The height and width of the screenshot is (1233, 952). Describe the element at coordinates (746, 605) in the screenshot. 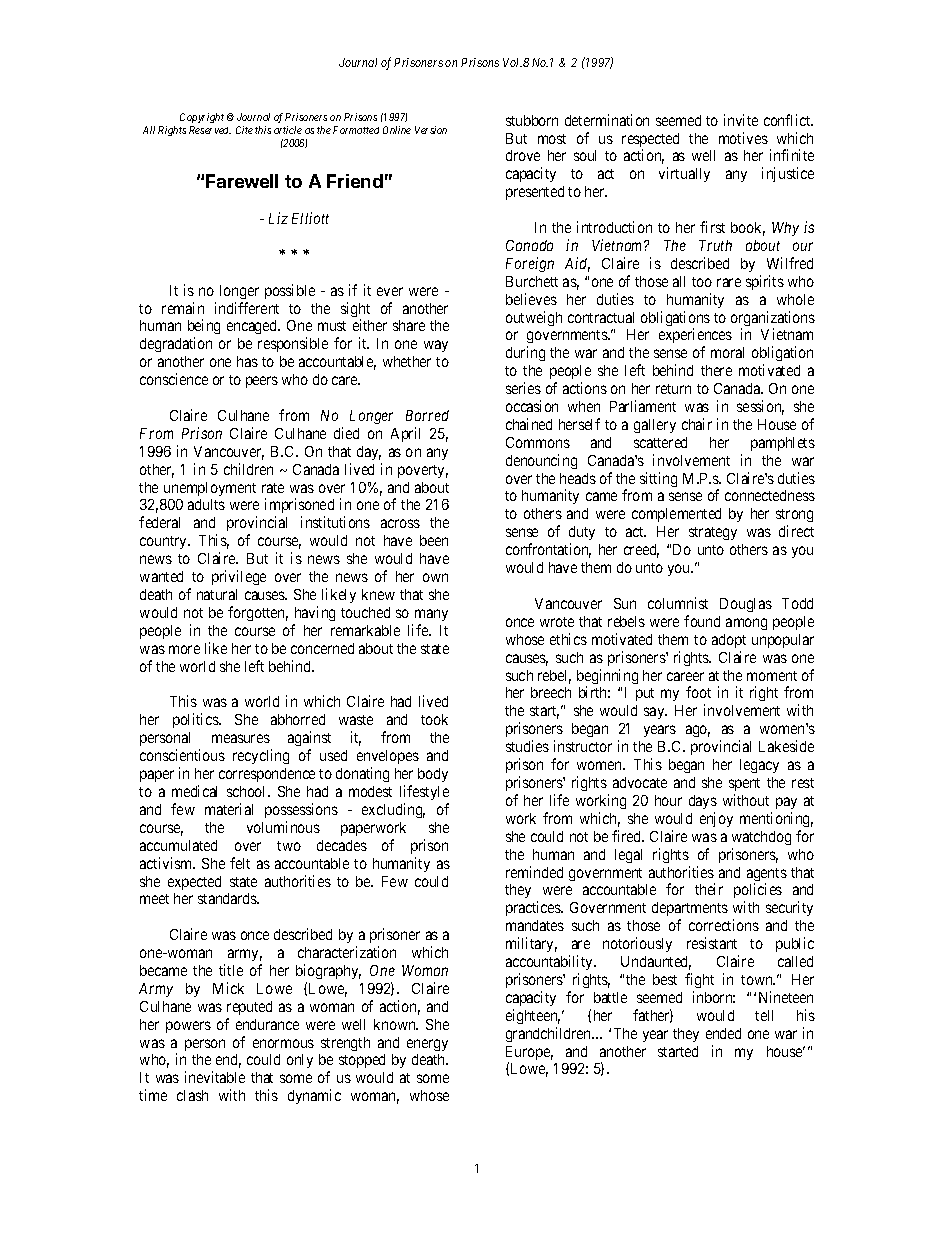

I see `Douglas` at that location.
